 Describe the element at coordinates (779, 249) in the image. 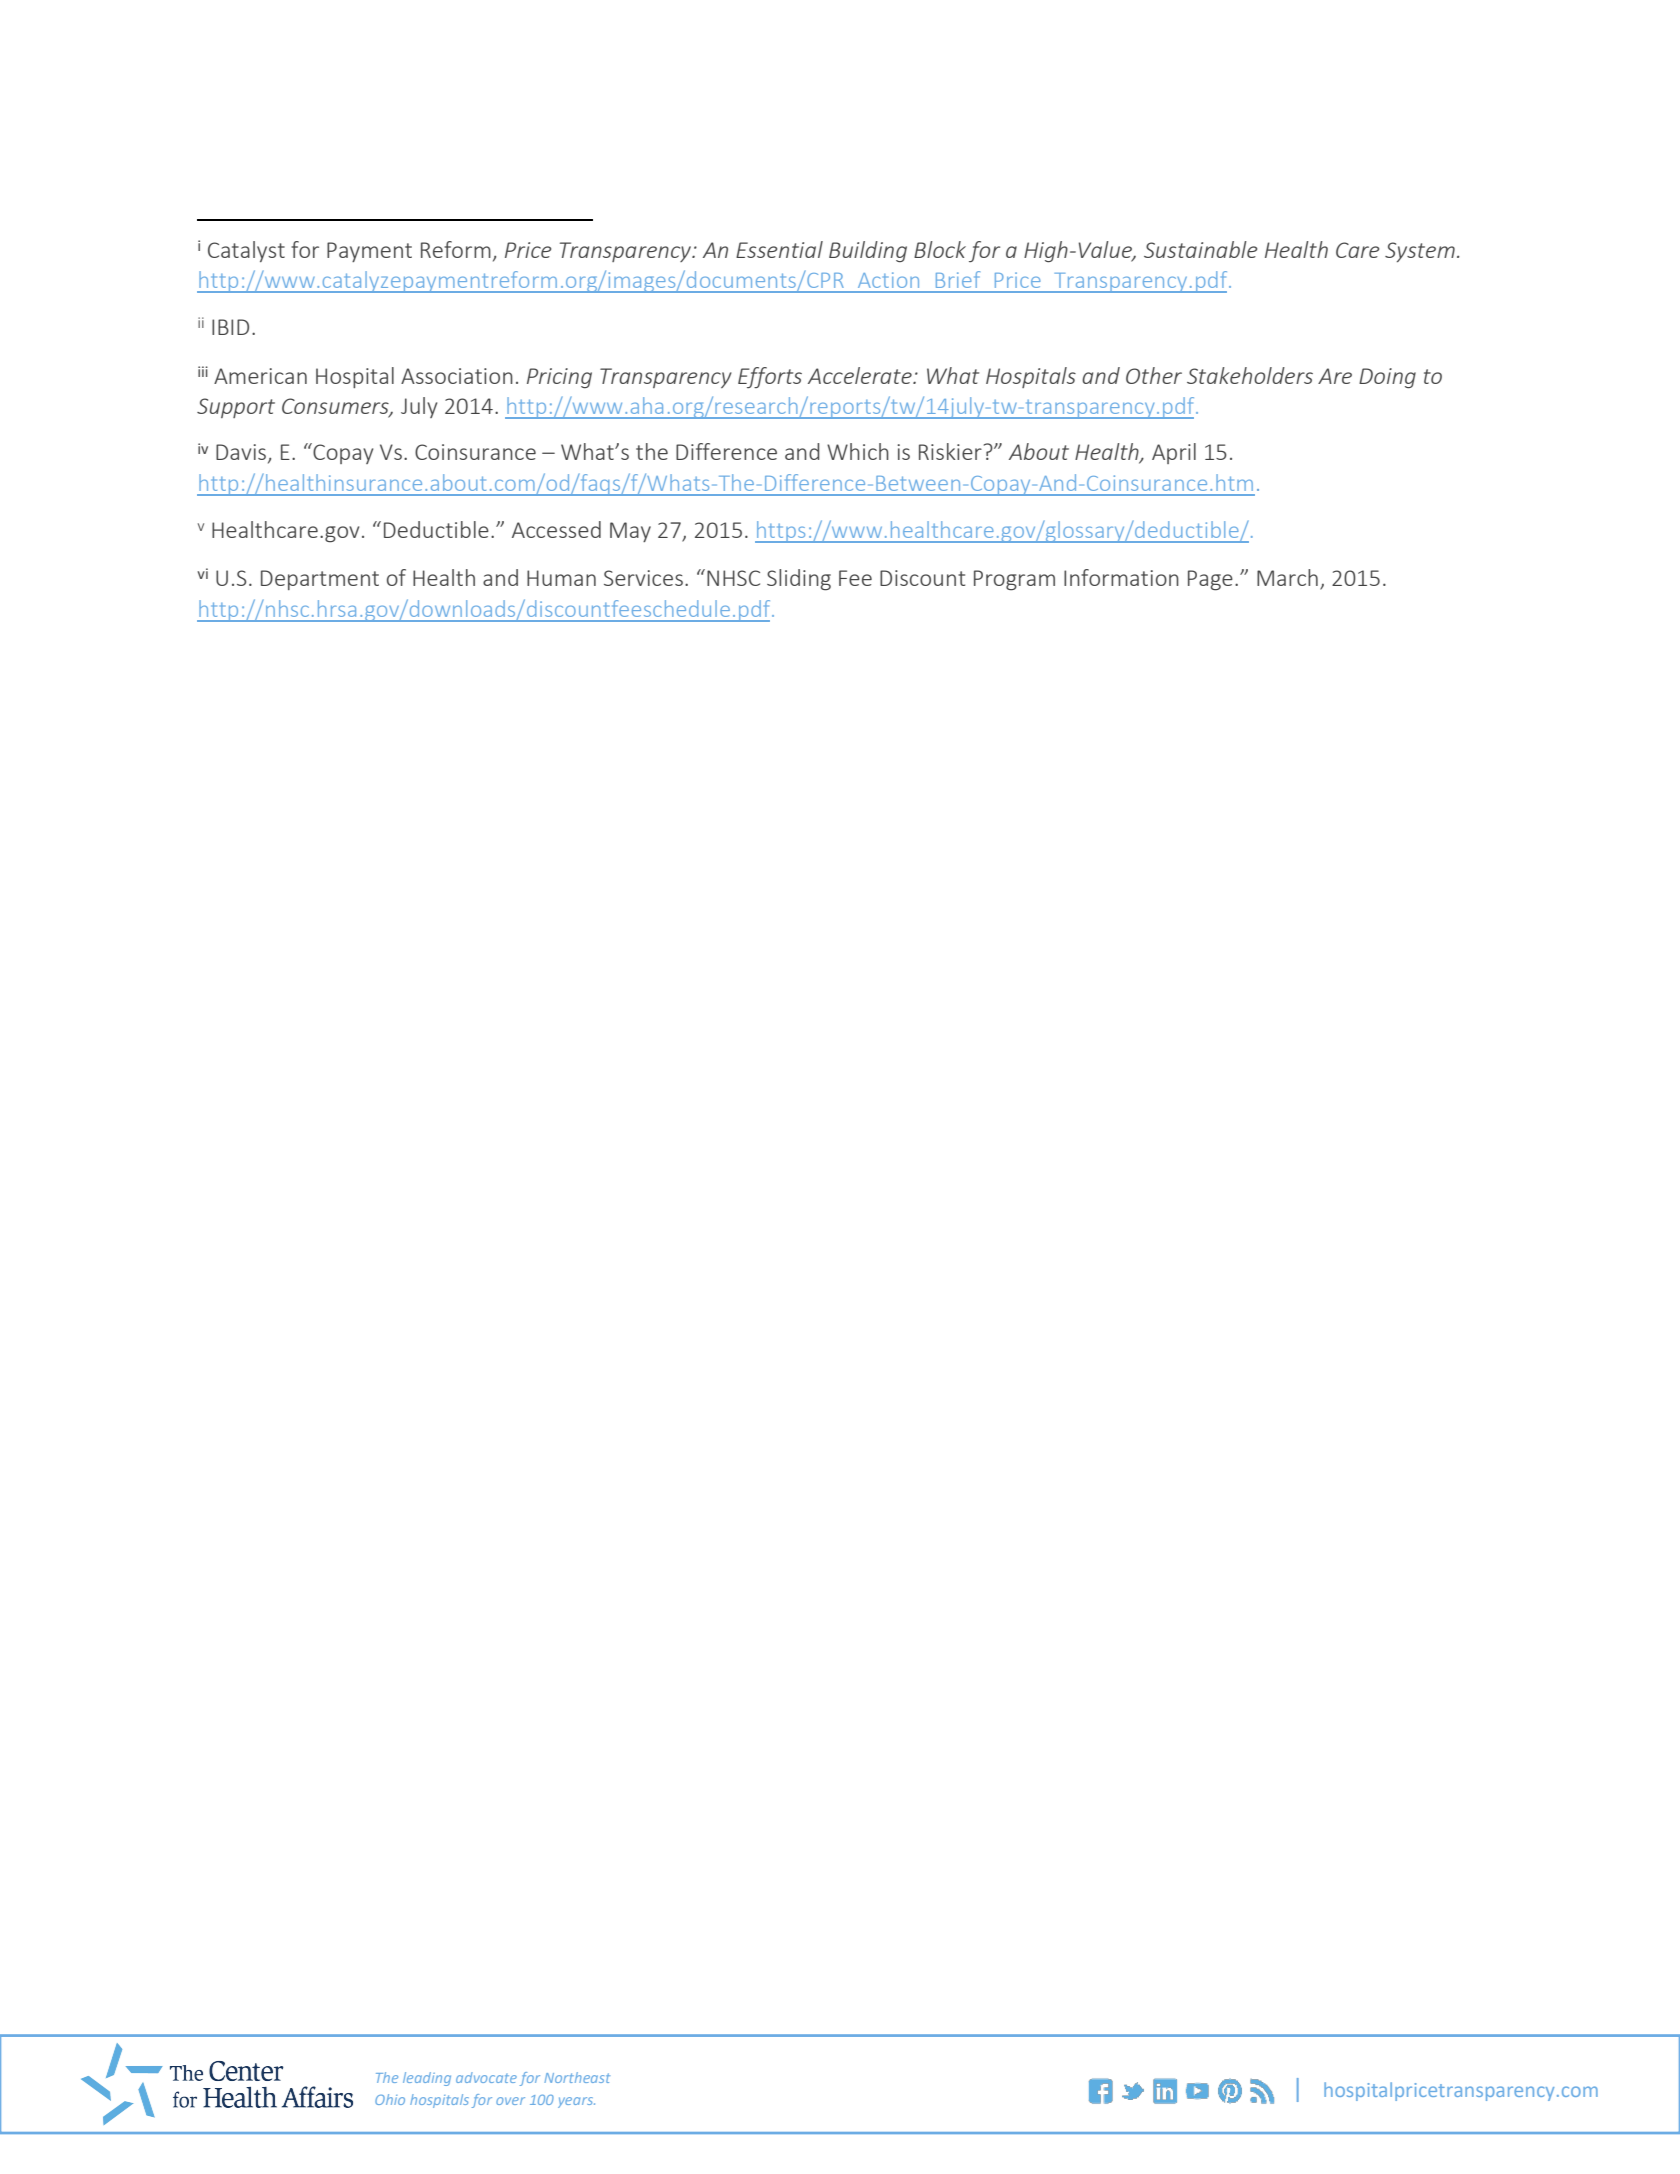

I see `Essential` at that location.
